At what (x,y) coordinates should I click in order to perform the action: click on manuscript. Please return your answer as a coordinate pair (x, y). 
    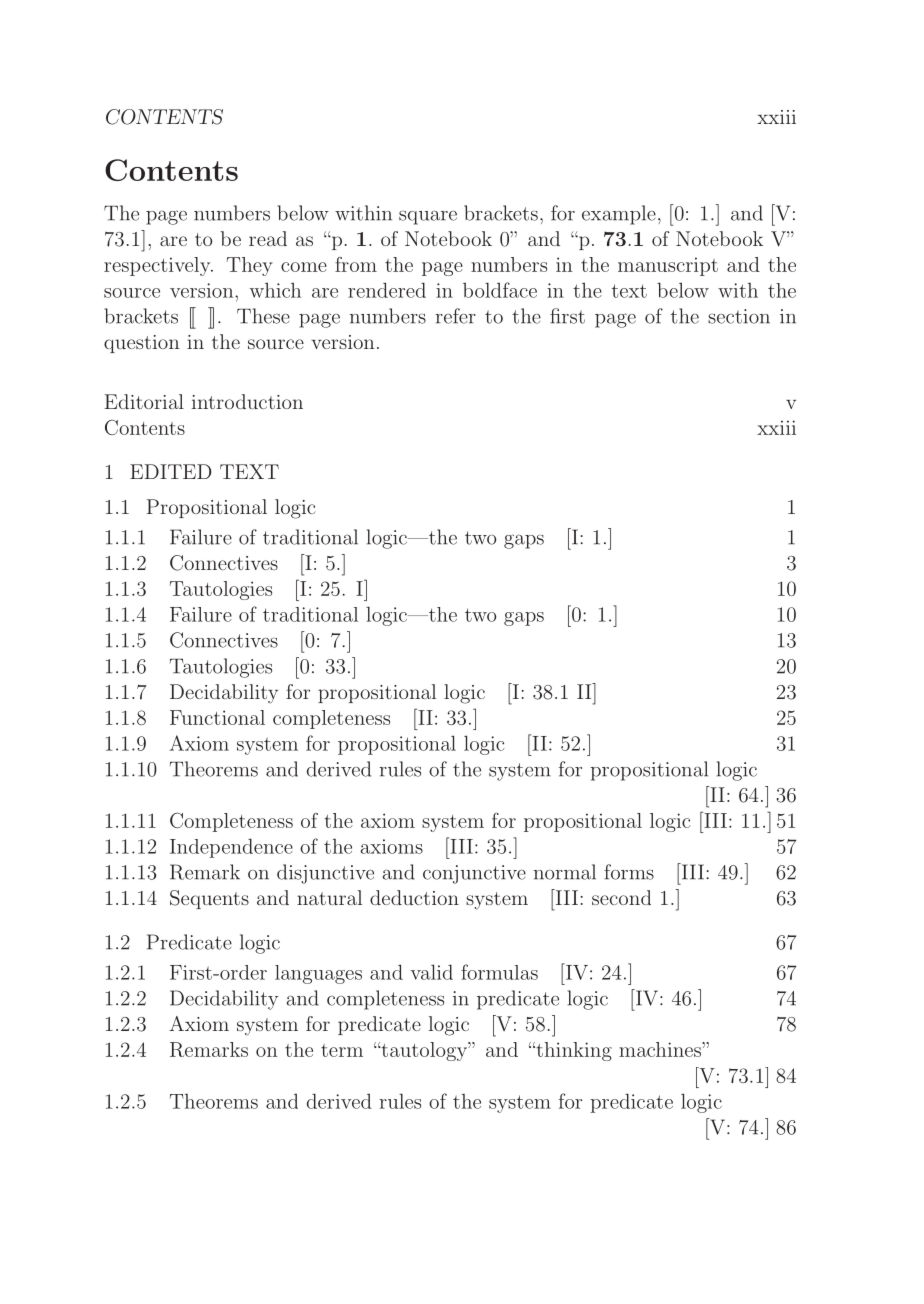
    Looking at the image, I should click on (668, 266).
